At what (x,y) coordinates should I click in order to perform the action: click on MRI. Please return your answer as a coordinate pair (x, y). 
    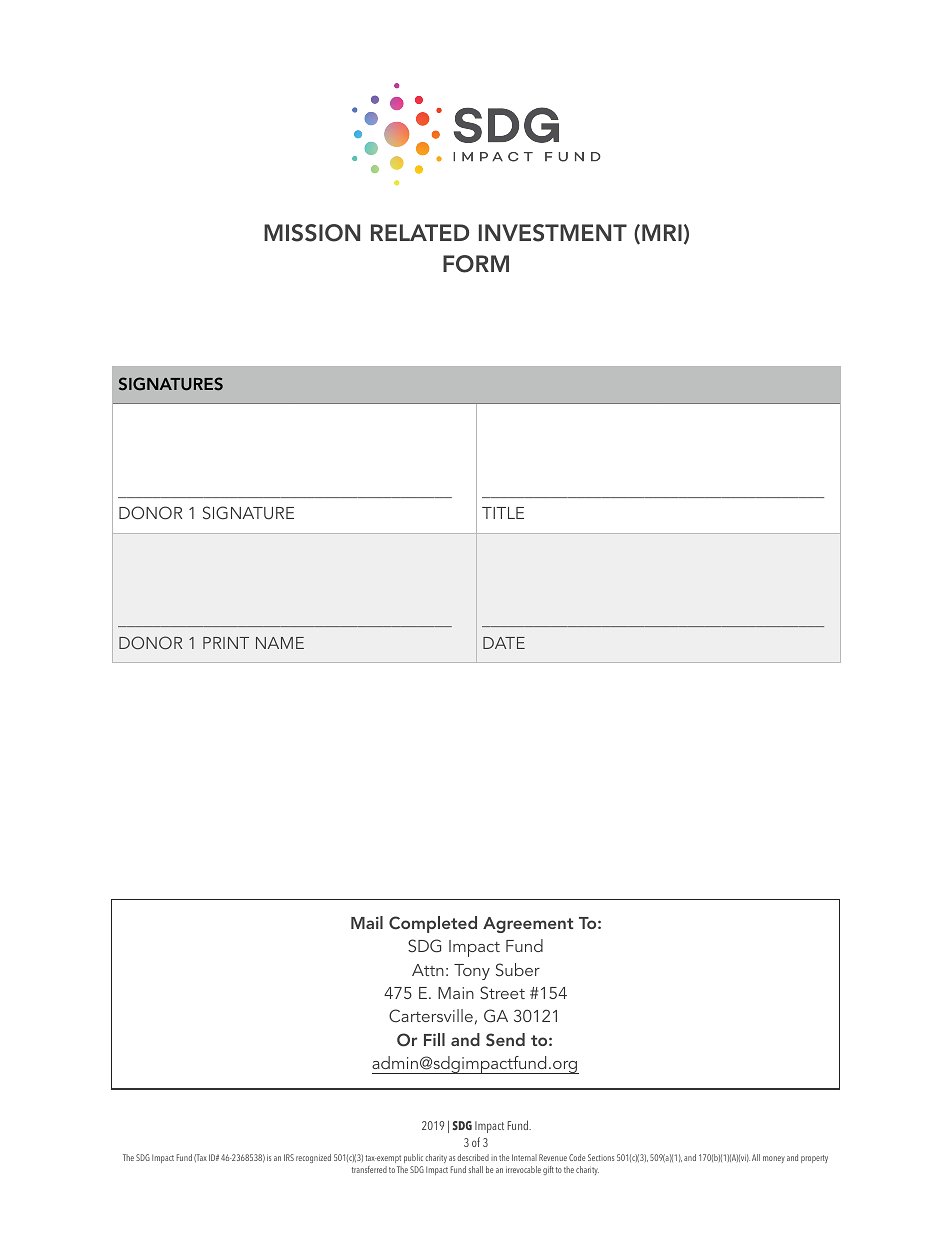
    Looking at the image, I should click on (662, 232).
